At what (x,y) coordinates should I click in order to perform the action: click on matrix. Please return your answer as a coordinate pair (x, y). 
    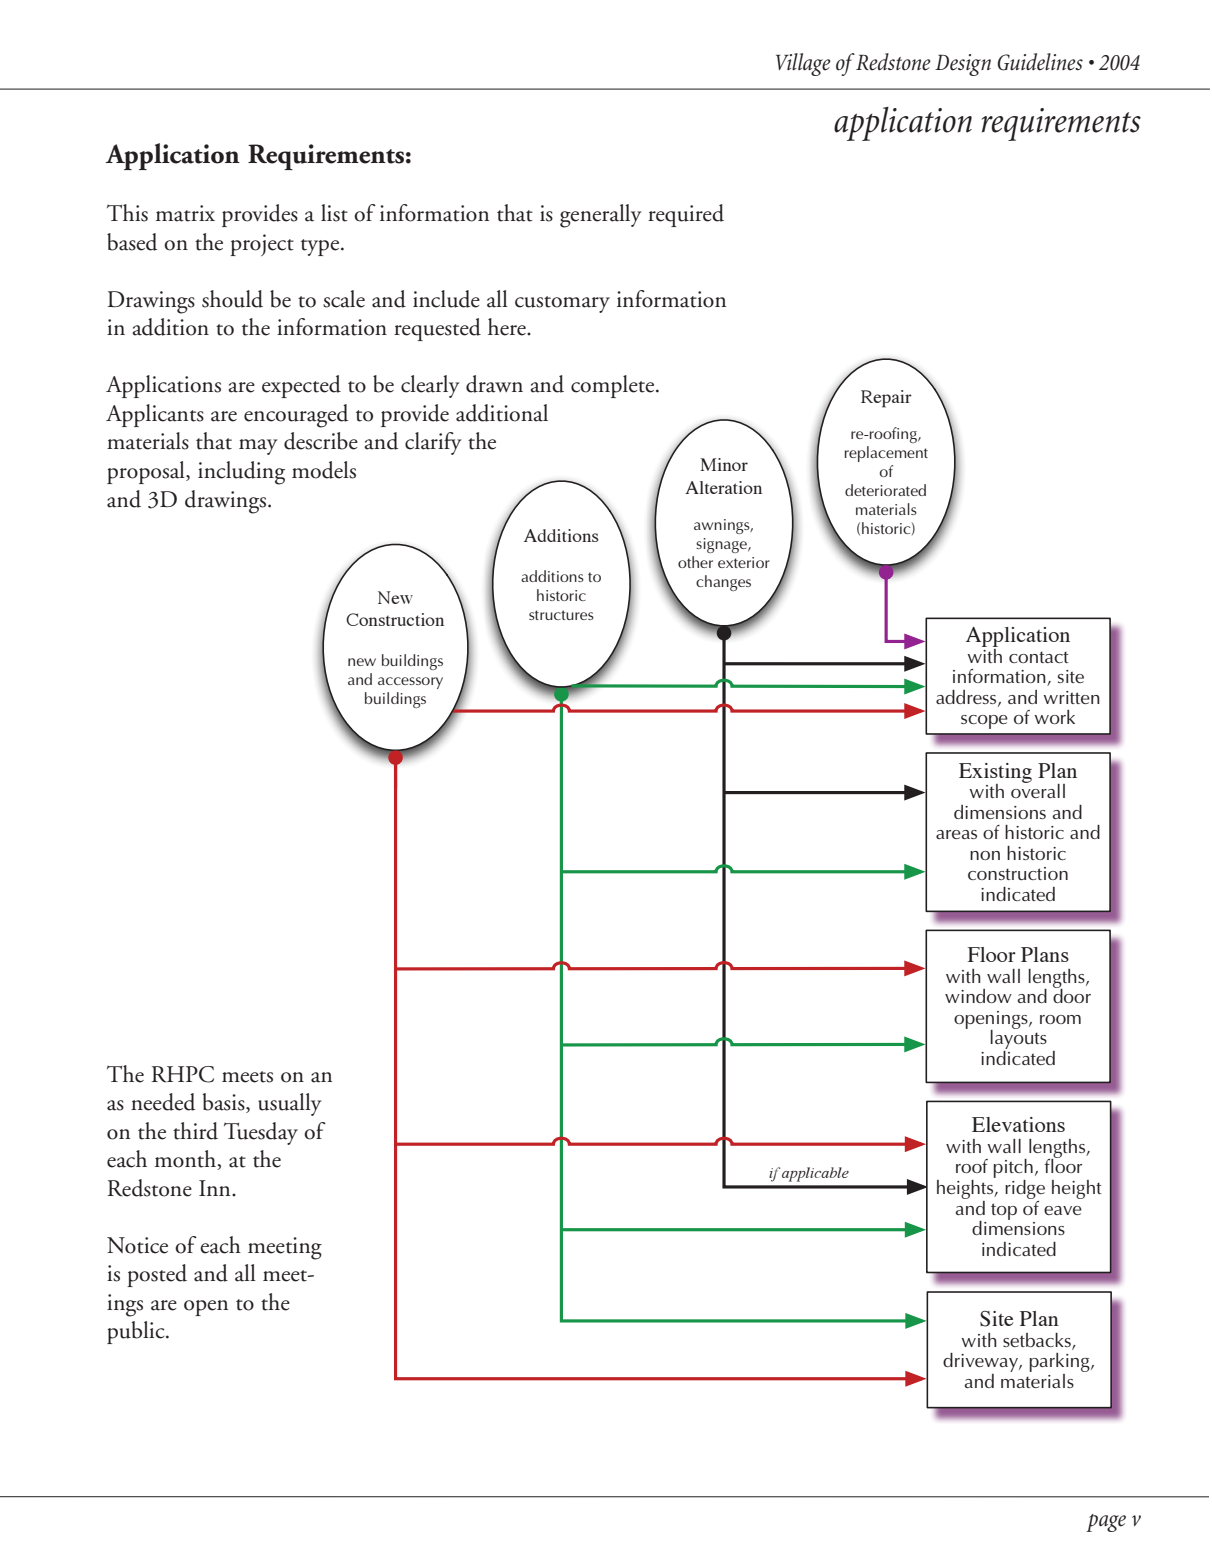
    Looking at the image, I should click on (185, 213).
